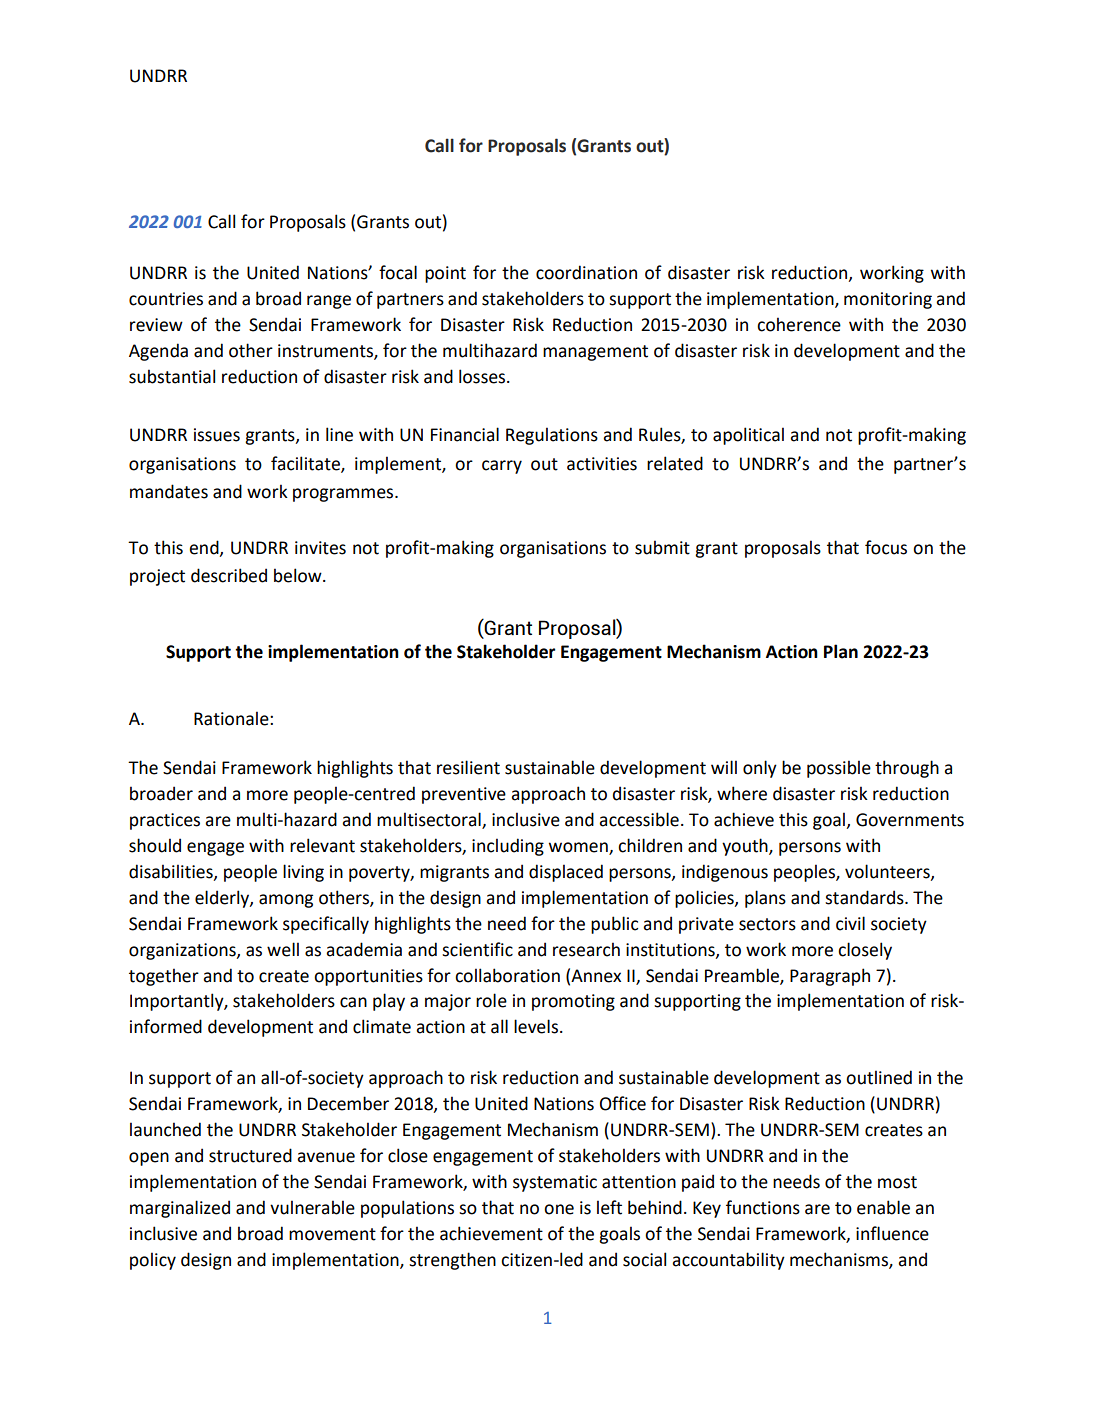  I want to click on possible, so click(839, 769).
